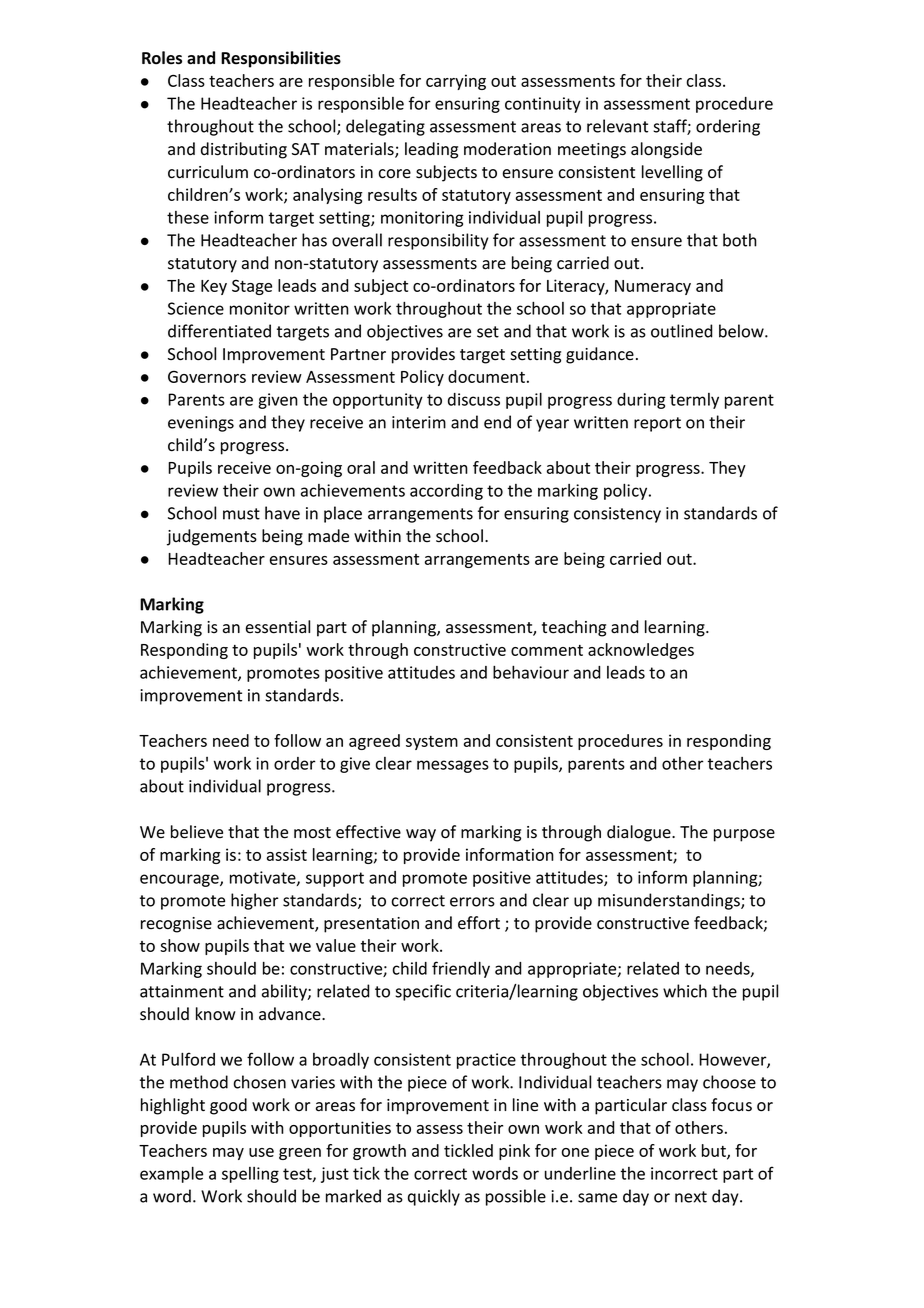 Image resolution: width=924 pixels, height=1308 pixels. What do you see at coordinates (486, 376) in the screenshot?
I see `document` at bounding box center [486, 376].
